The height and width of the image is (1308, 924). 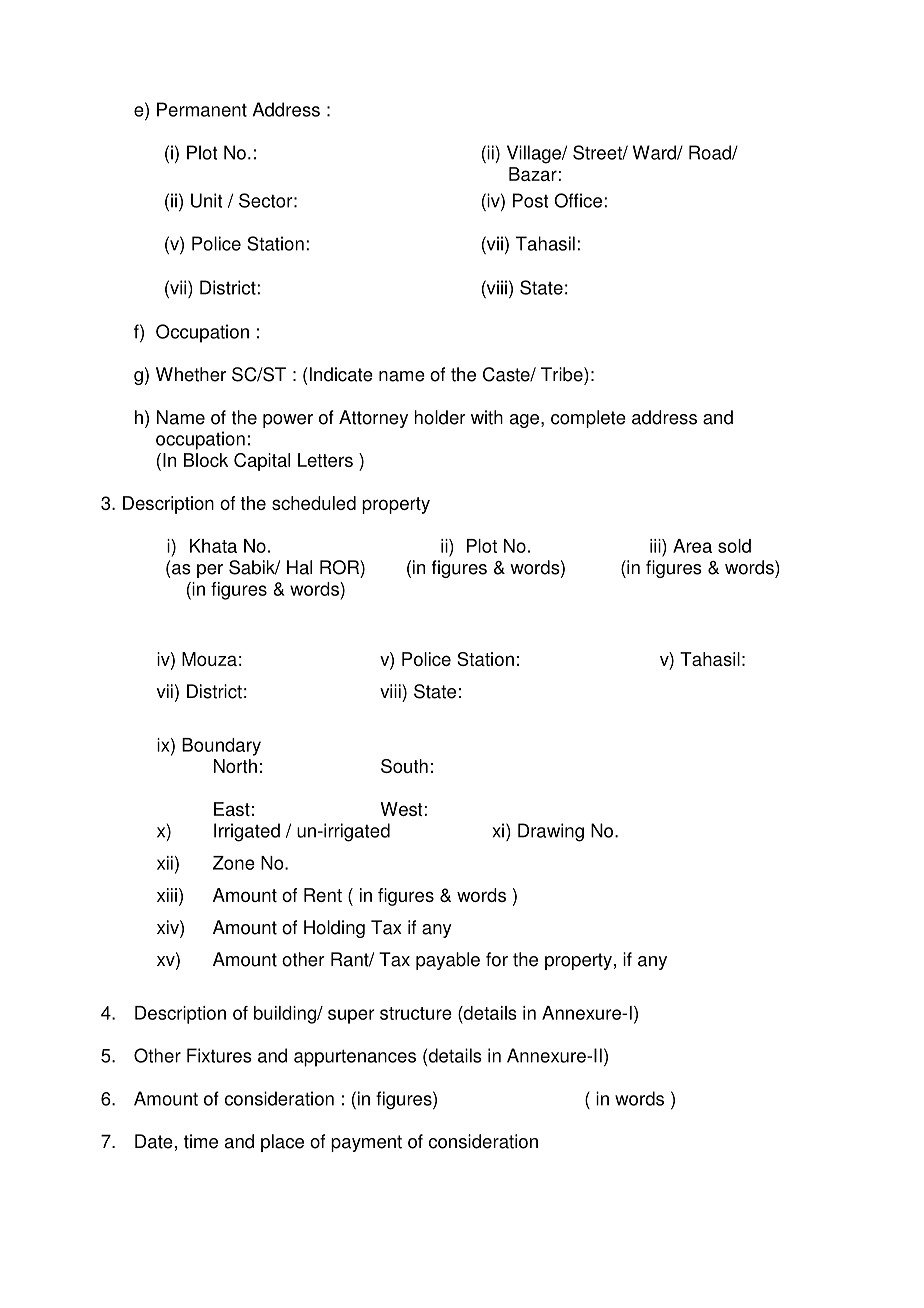 I want to click on time, so click(x=201, y=1141).
